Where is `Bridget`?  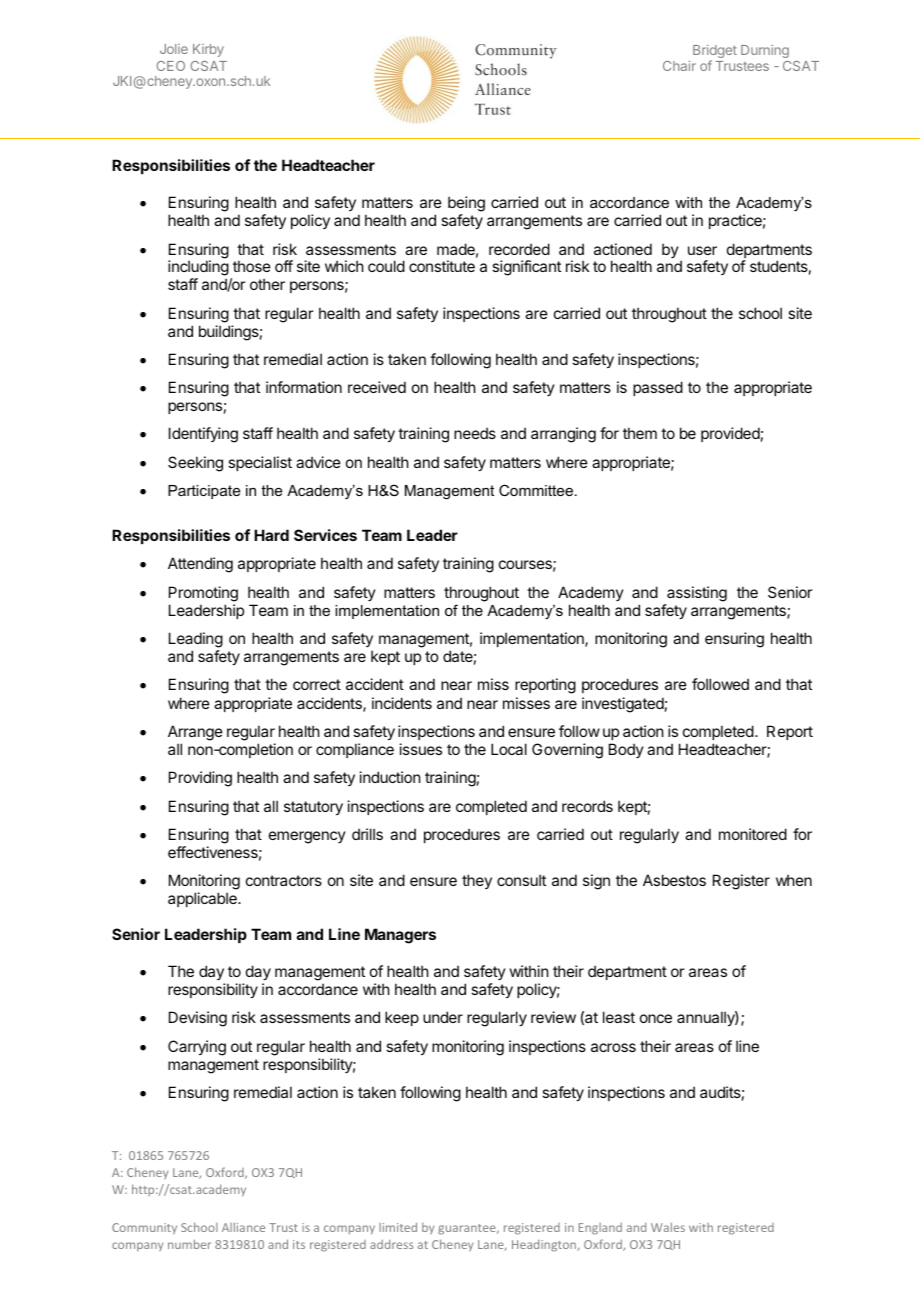 Bridget is located at coordinates (715, 53).
